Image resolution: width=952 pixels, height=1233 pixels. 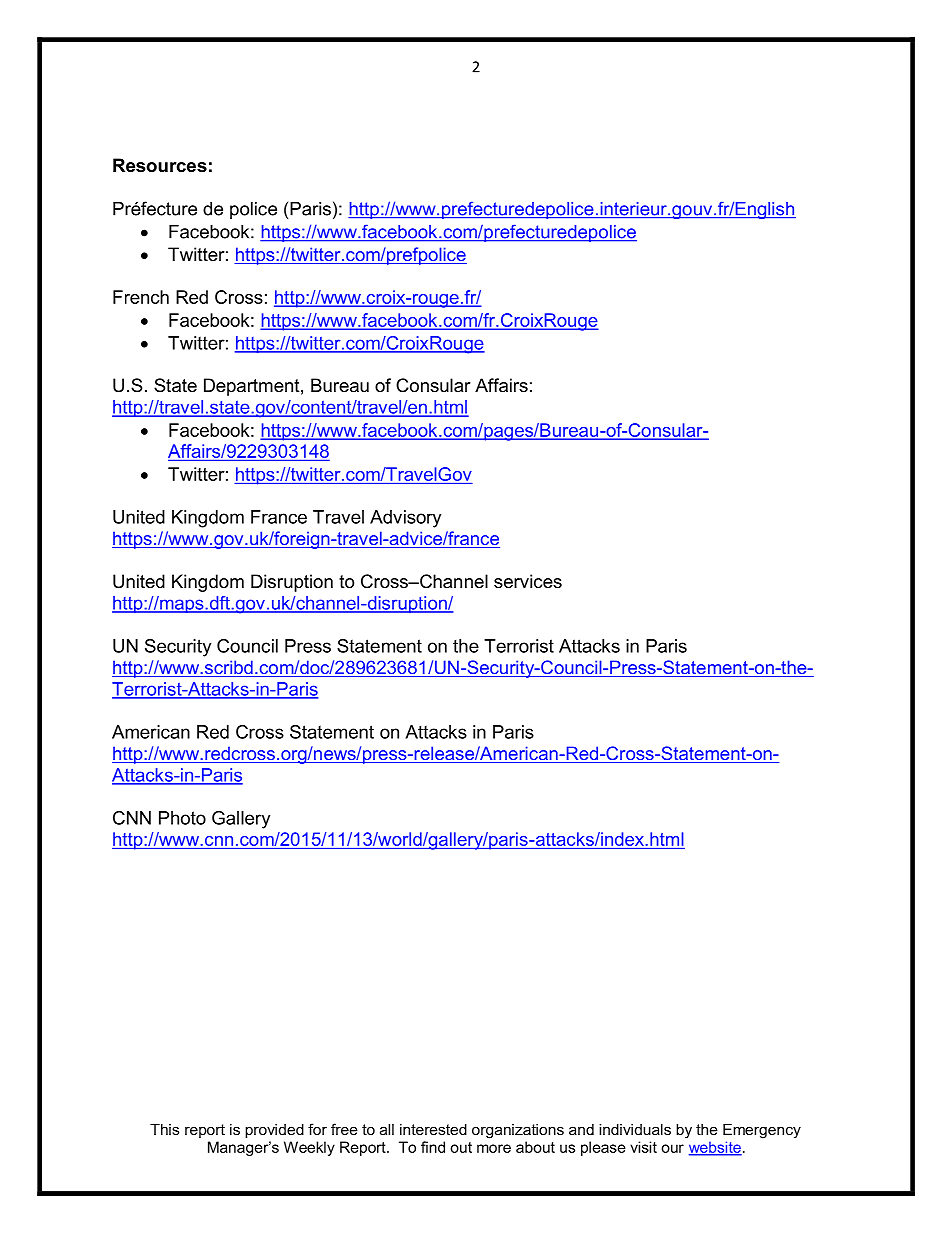 What do you see at coordinates (274, 1131) in the page?
I see `provided` at bounding box center [274, 1131].
